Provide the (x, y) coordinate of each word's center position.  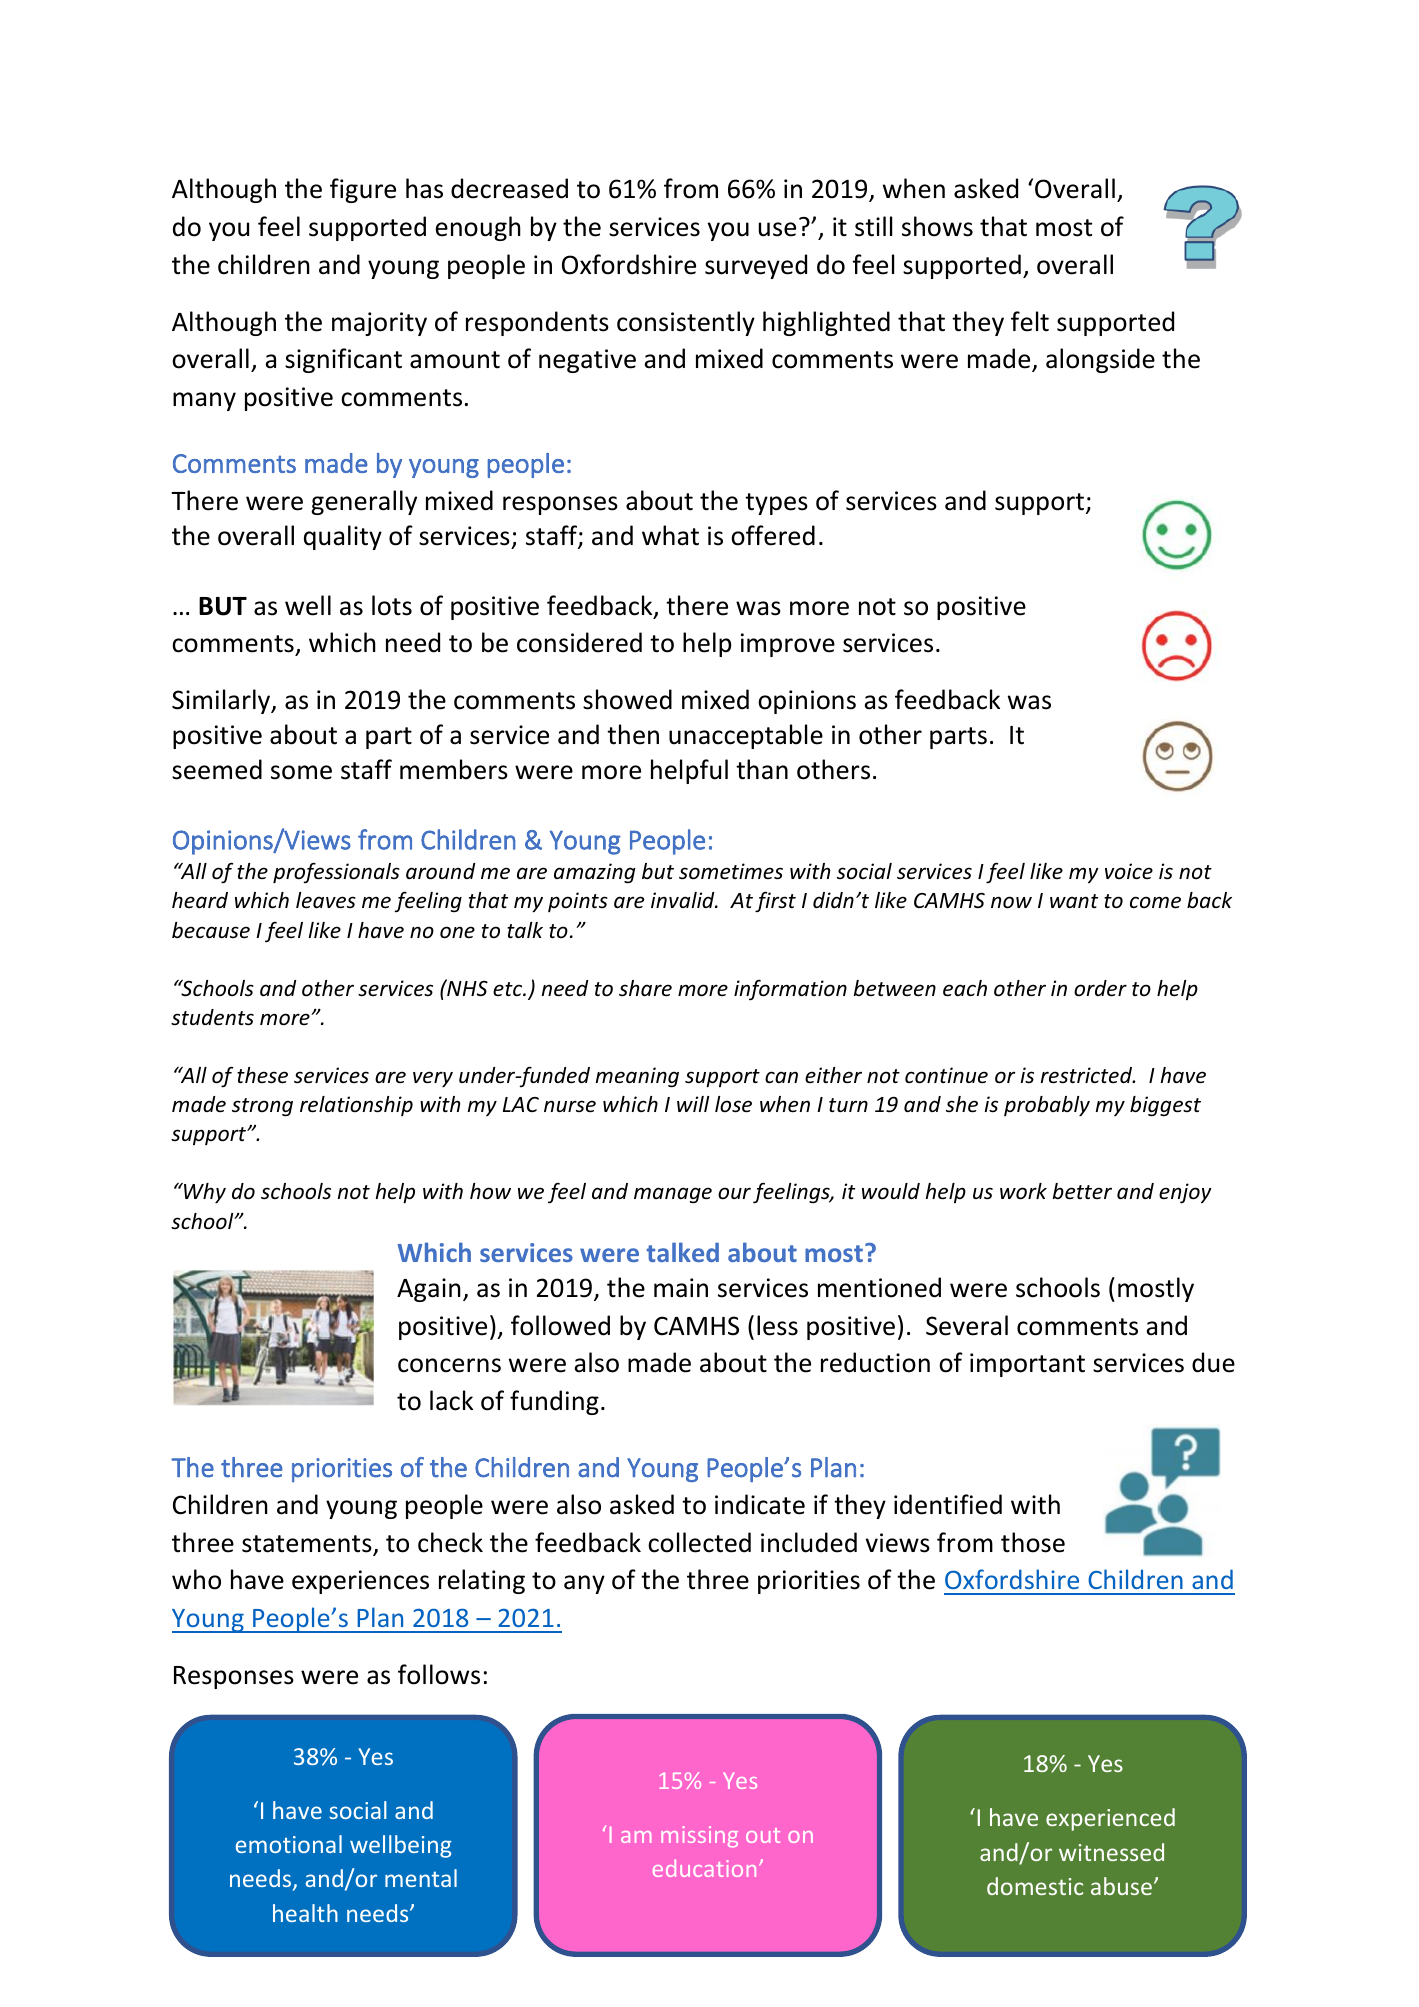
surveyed (756, 266)
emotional (289, 1844)
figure (363, 190)
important (1027, 1365)
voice (1129, 871)
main (681, 1288)
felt (1030, 321)
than (762, 769)
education (704, 1868)
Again (429, 1290)
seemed (217, 769)
